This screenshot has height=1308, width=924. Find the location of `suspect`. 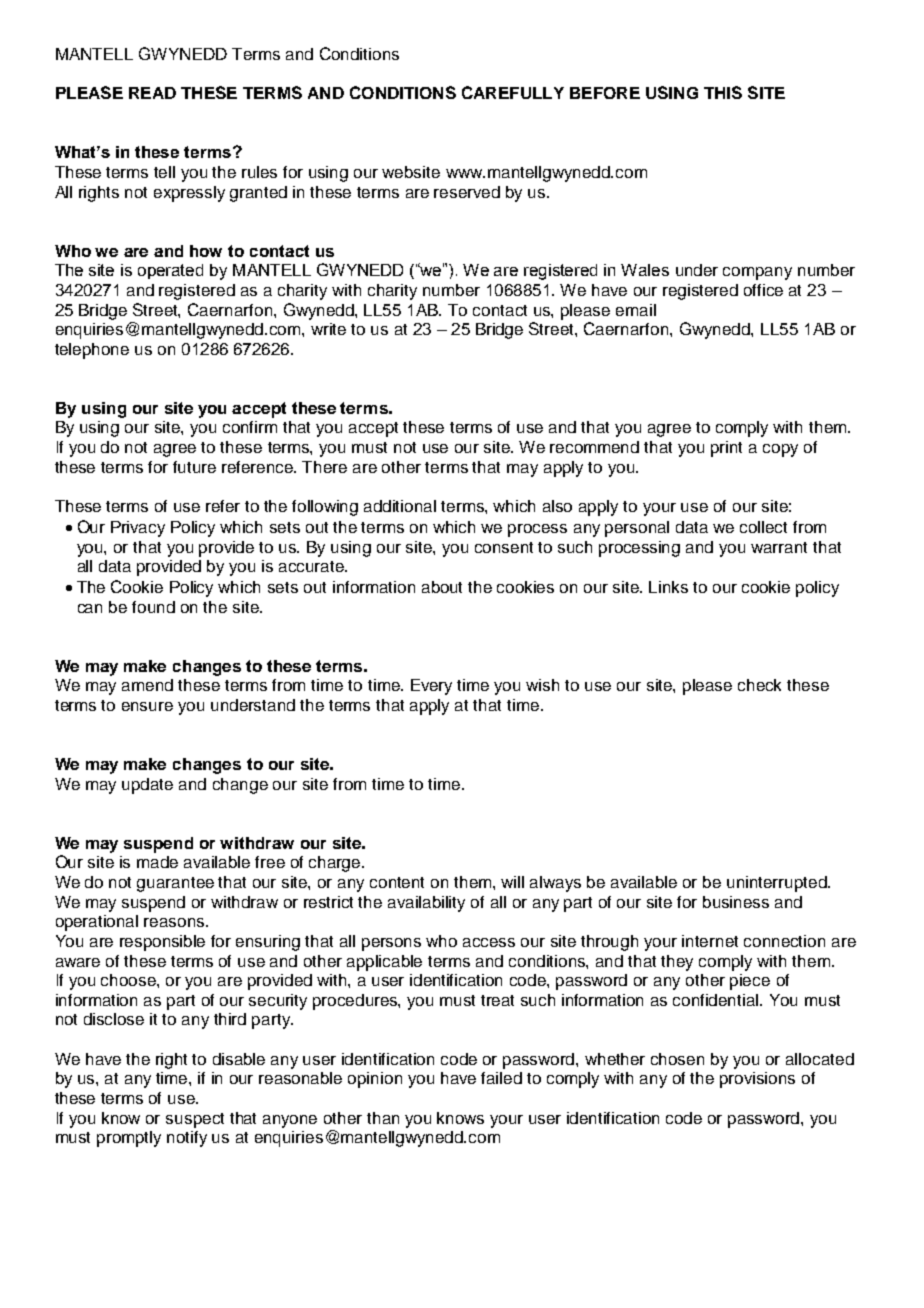

suspect is located at coordinates (195, 1120).
